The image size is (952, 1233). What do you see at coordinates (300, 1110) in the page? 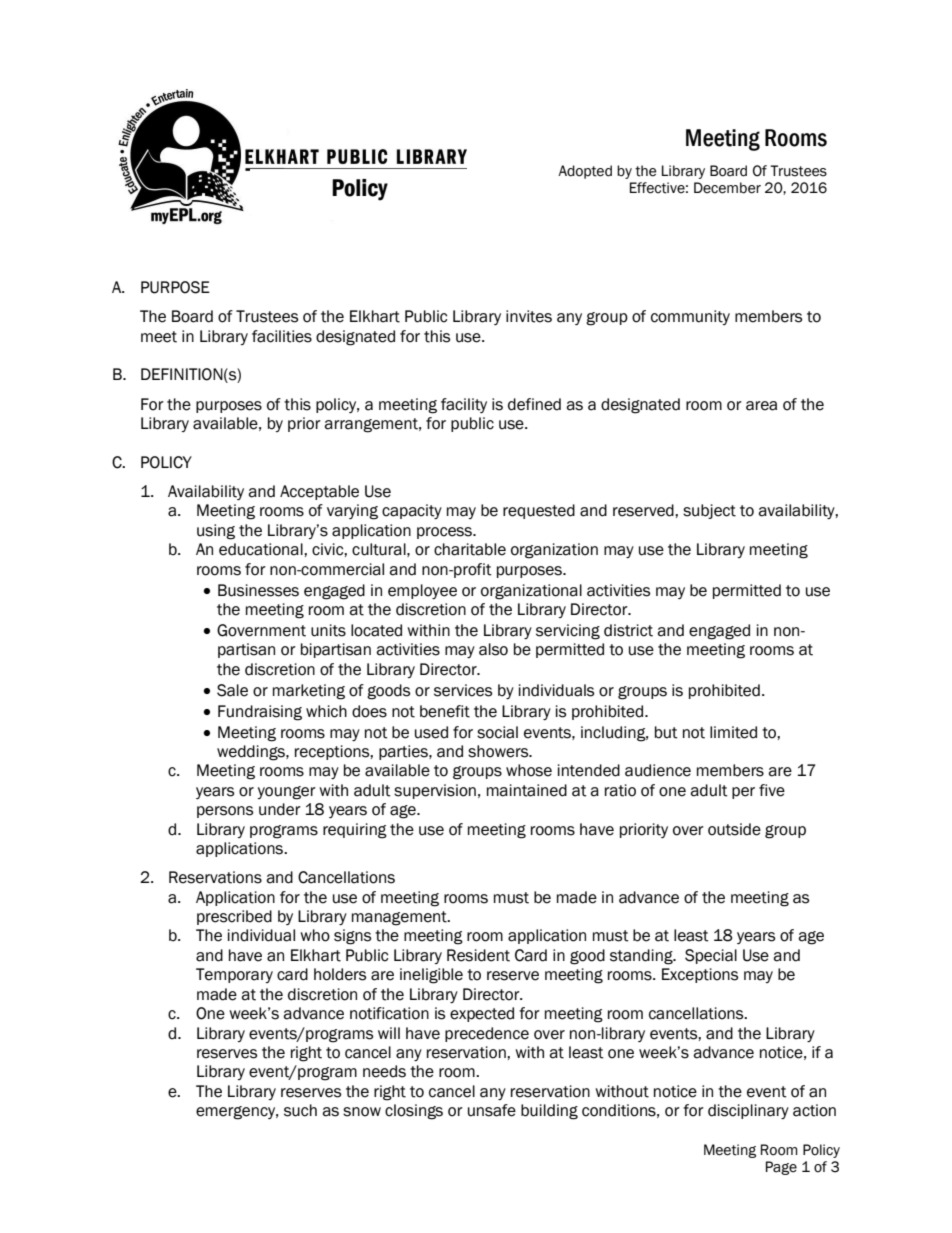
I see `such` at bounding box center [300, 1110].
